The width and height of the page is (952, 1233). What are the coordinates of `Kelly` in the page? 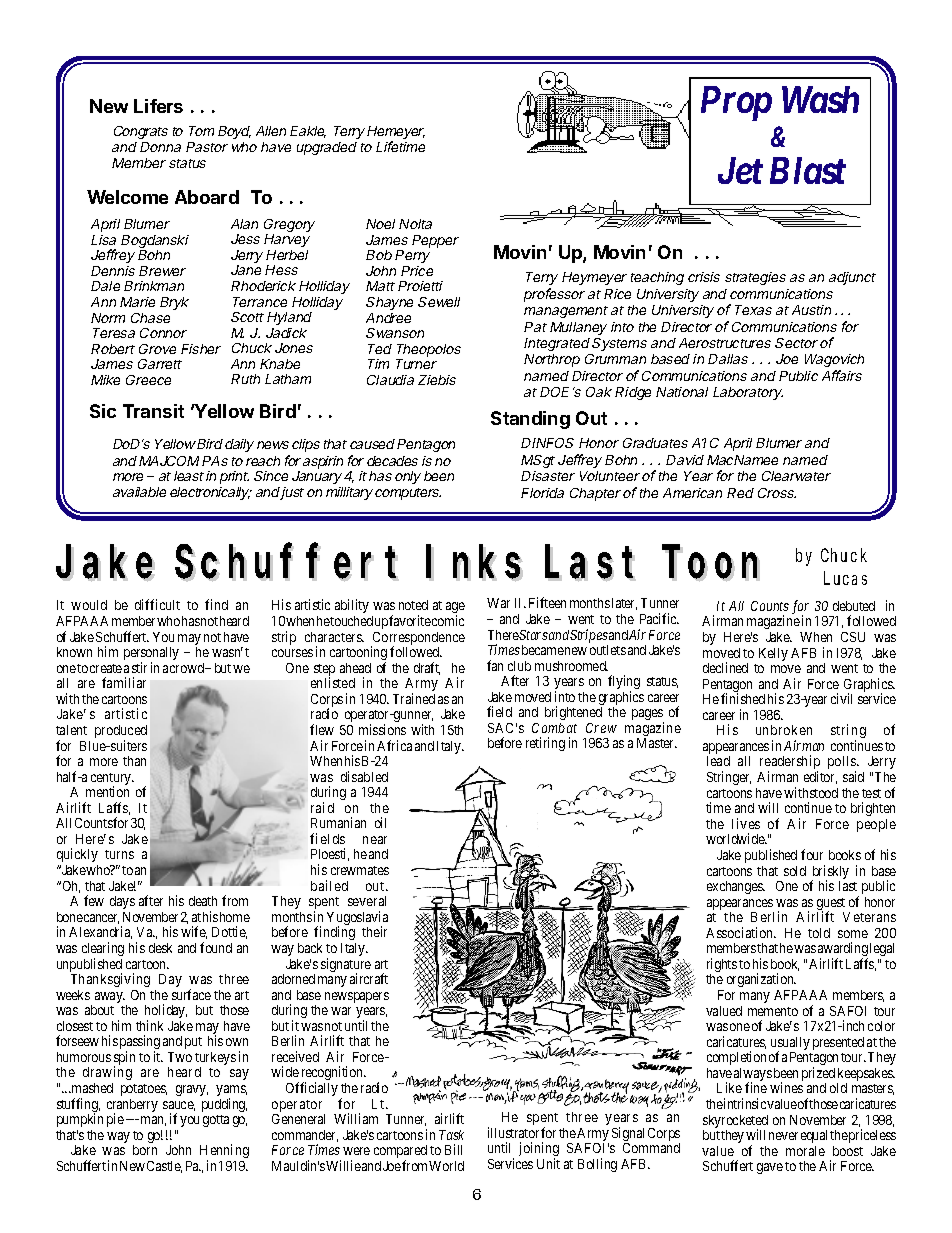 It's located at (773, 654).
